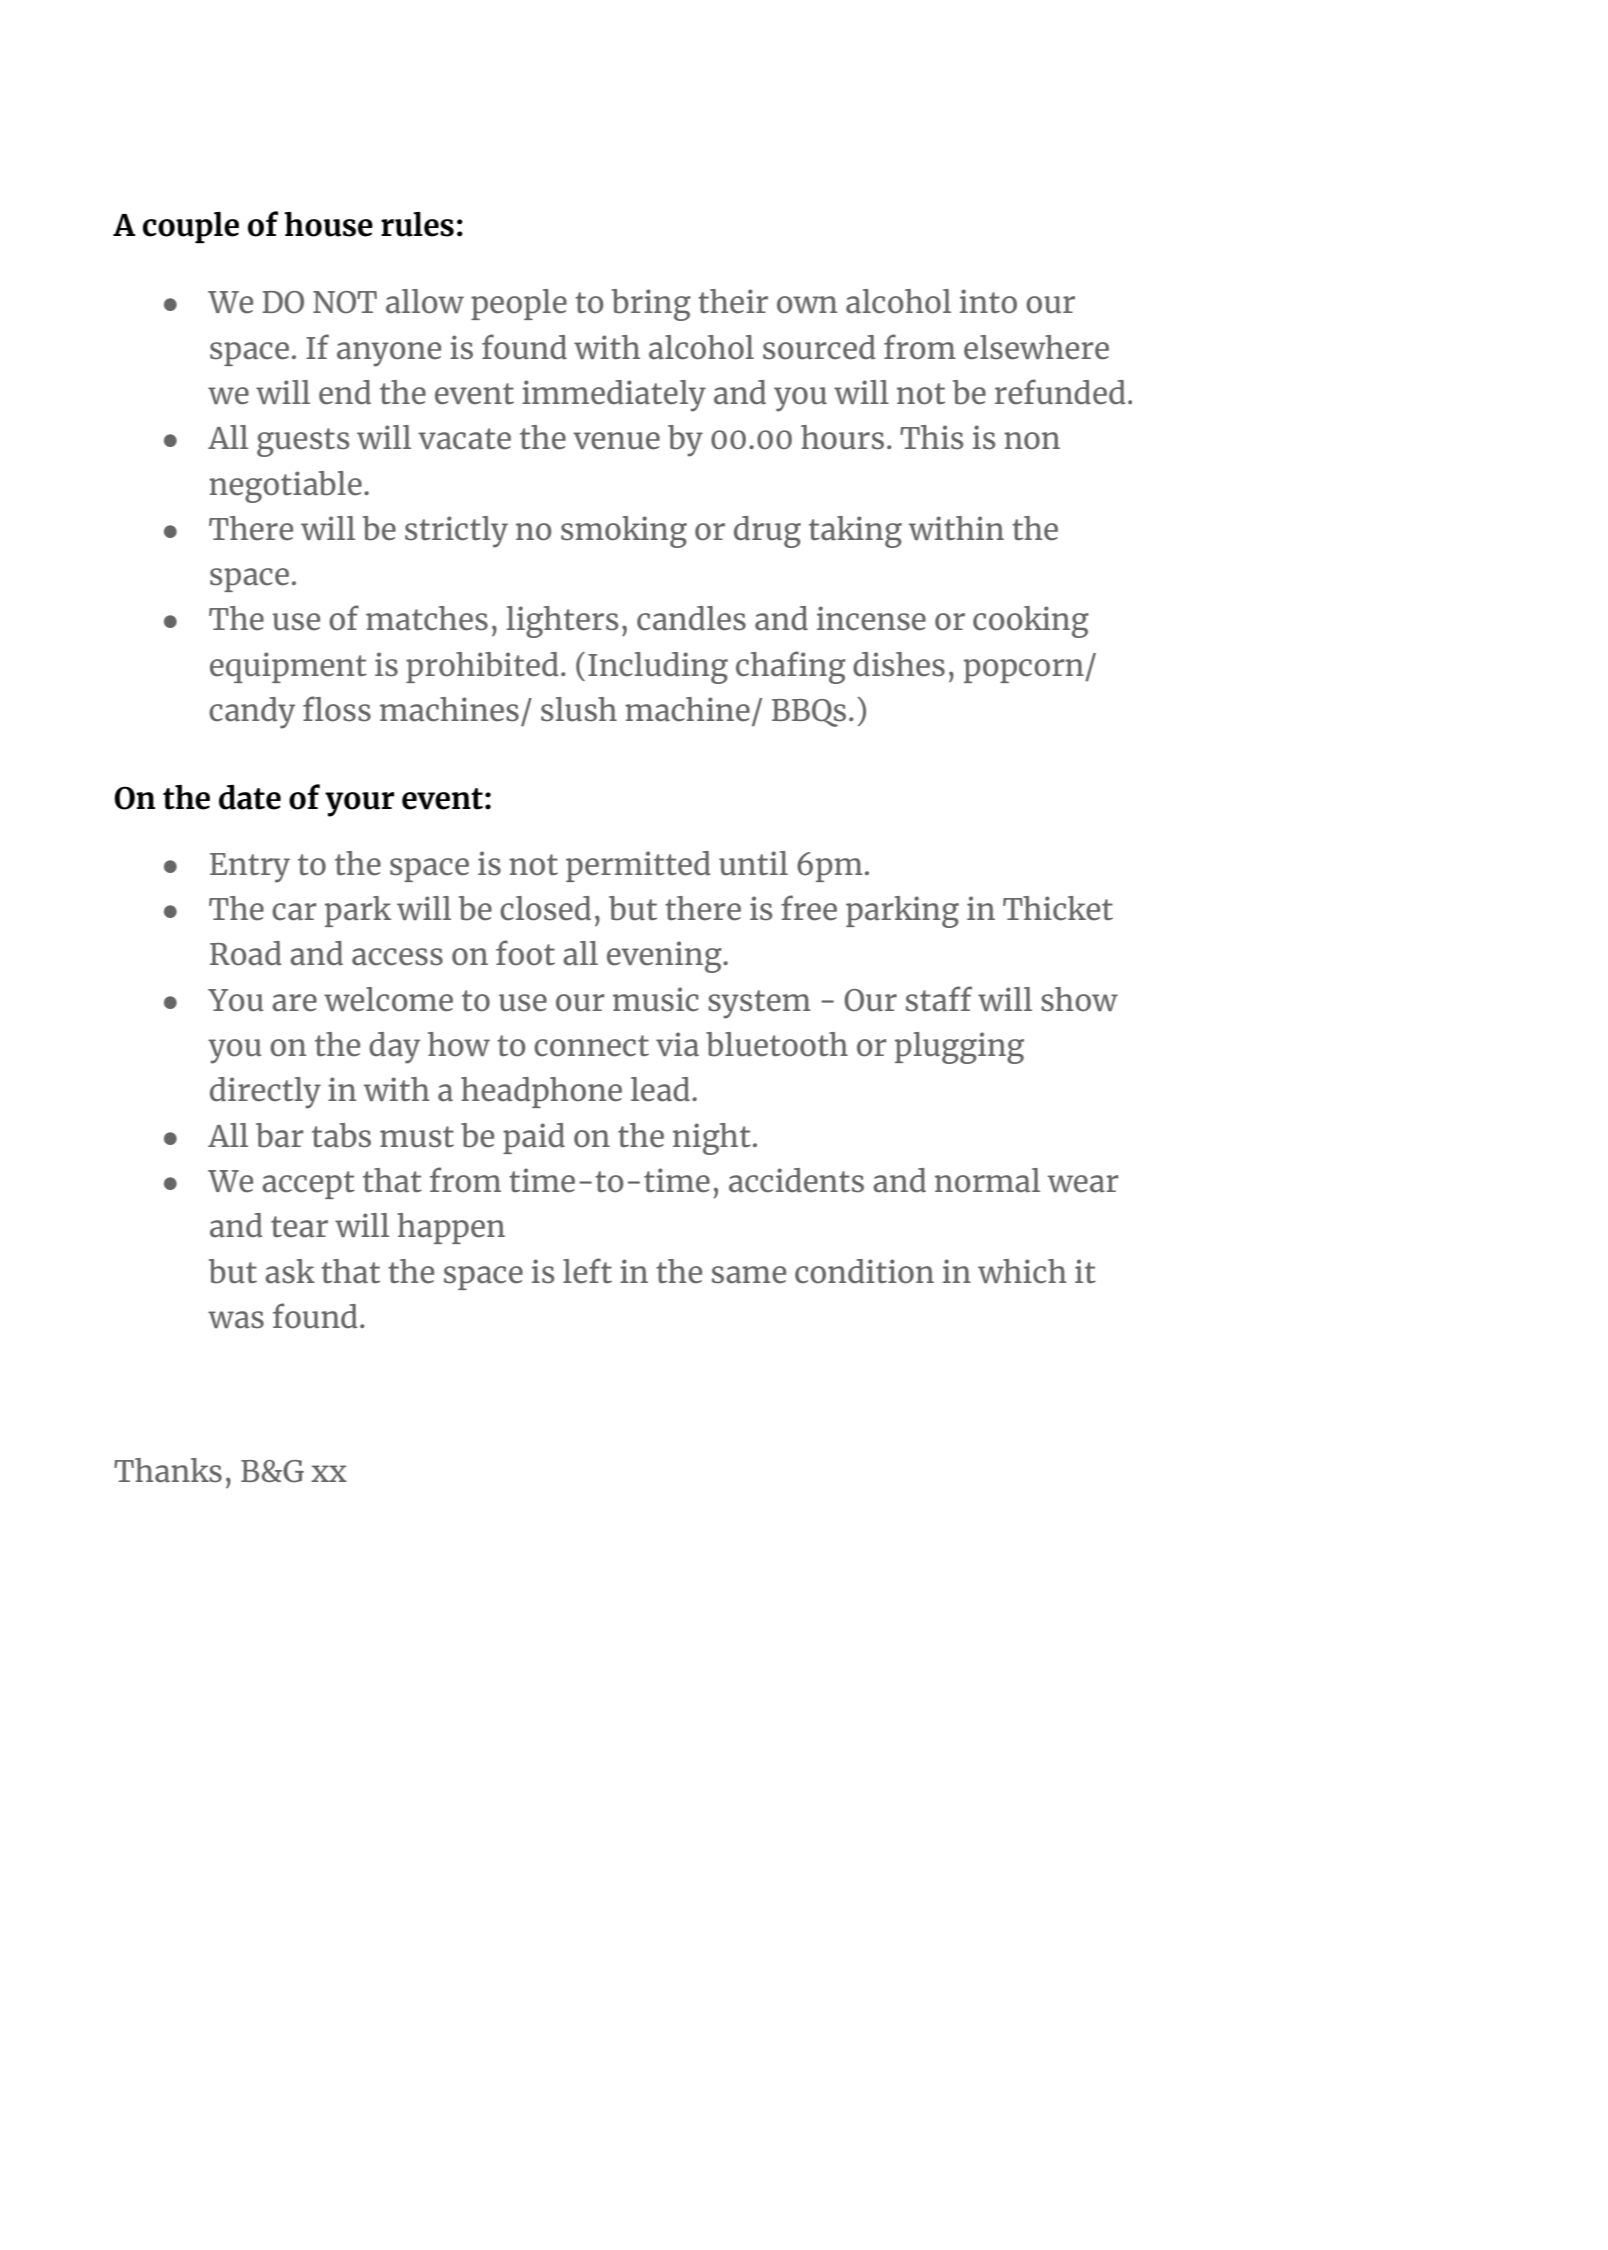 This image has width=1608, height=2250. What do you see at coordinates (1022, 1271) in the image?
I see `which` at bounding box center [1022, 1271].
